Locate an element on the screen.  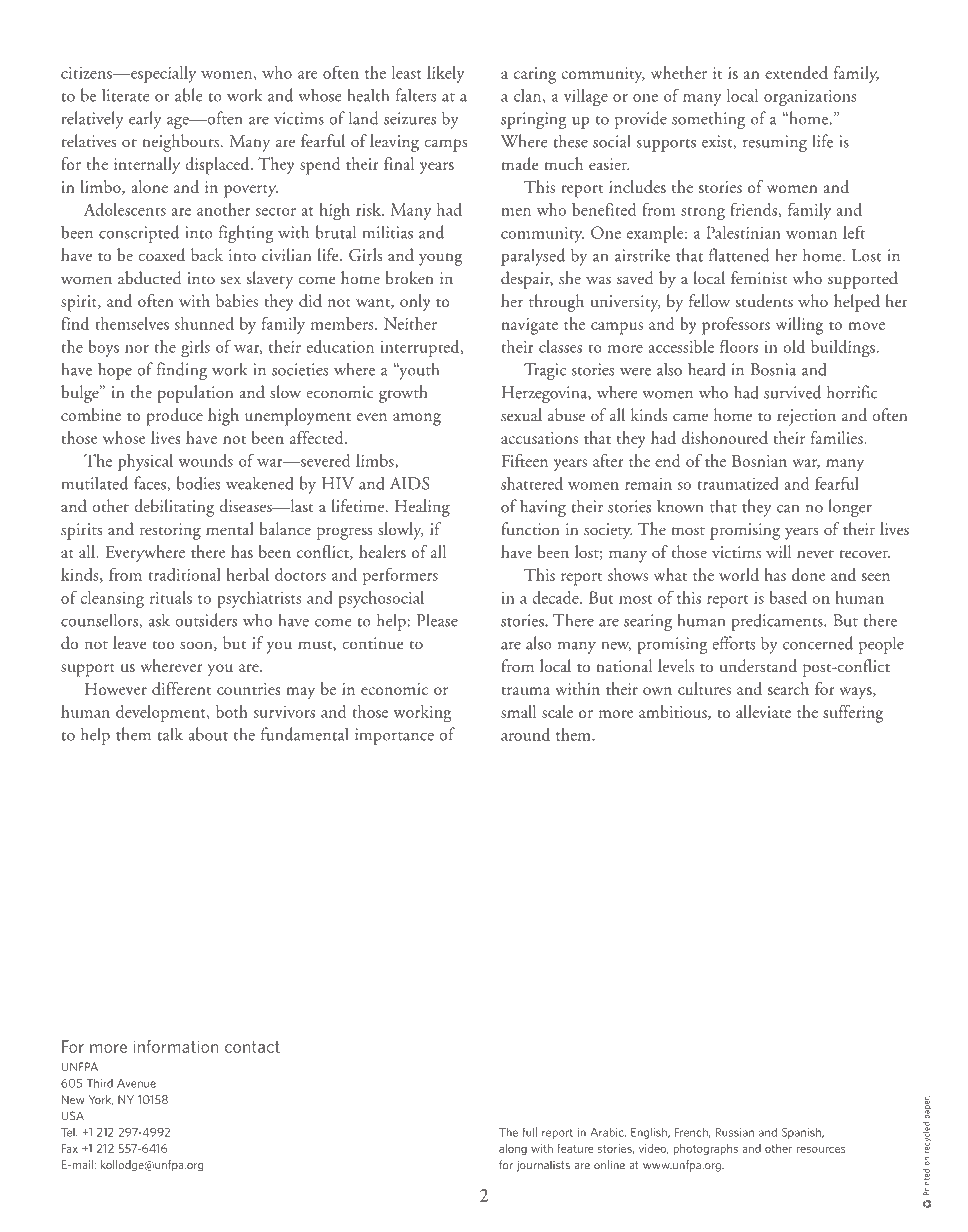
able is located at coordinates (188, 95).
